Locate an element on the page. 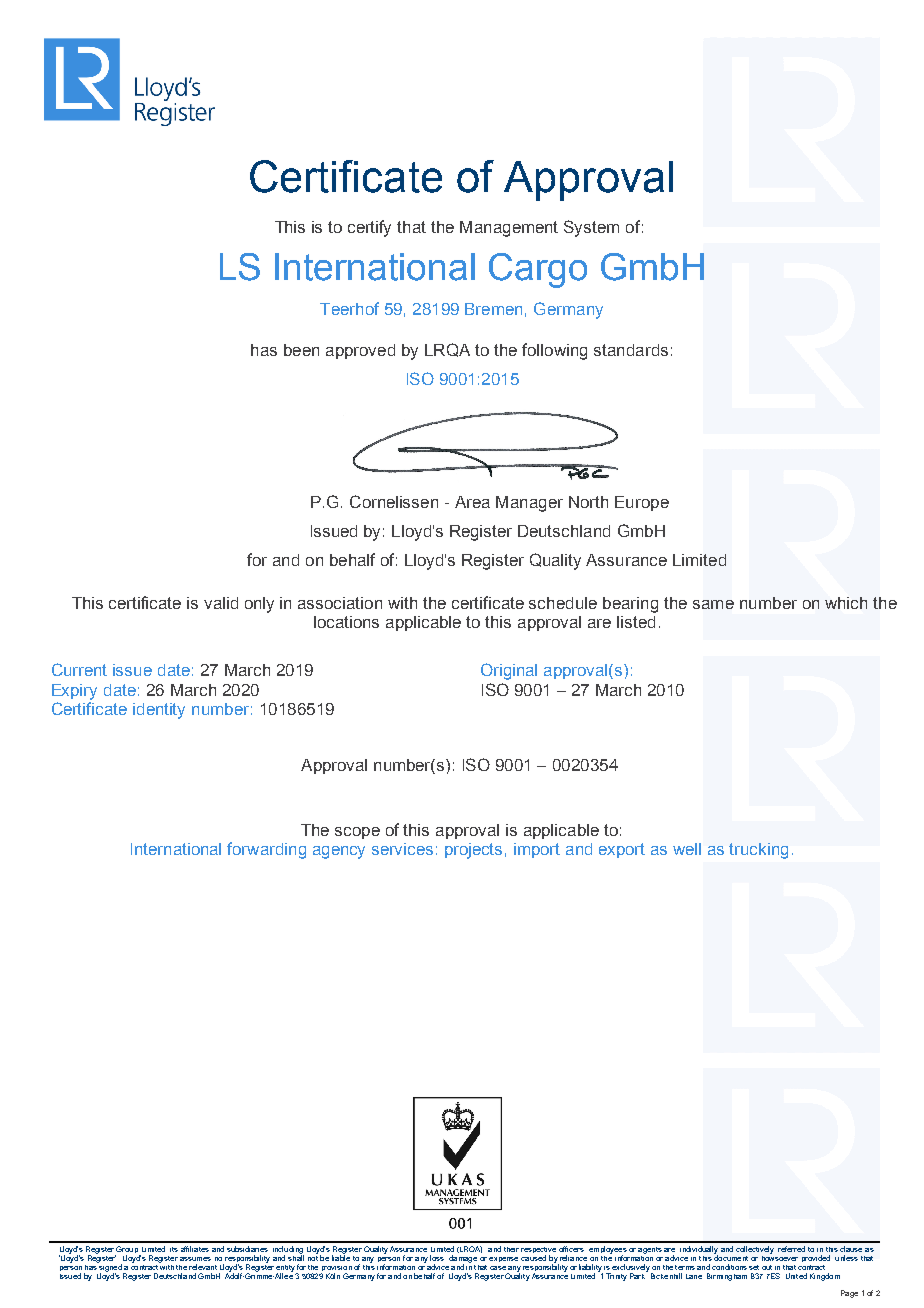 Image resolution: width=924 pixels, height=1308 pixels. valid is located at coordinates (221, 603).
